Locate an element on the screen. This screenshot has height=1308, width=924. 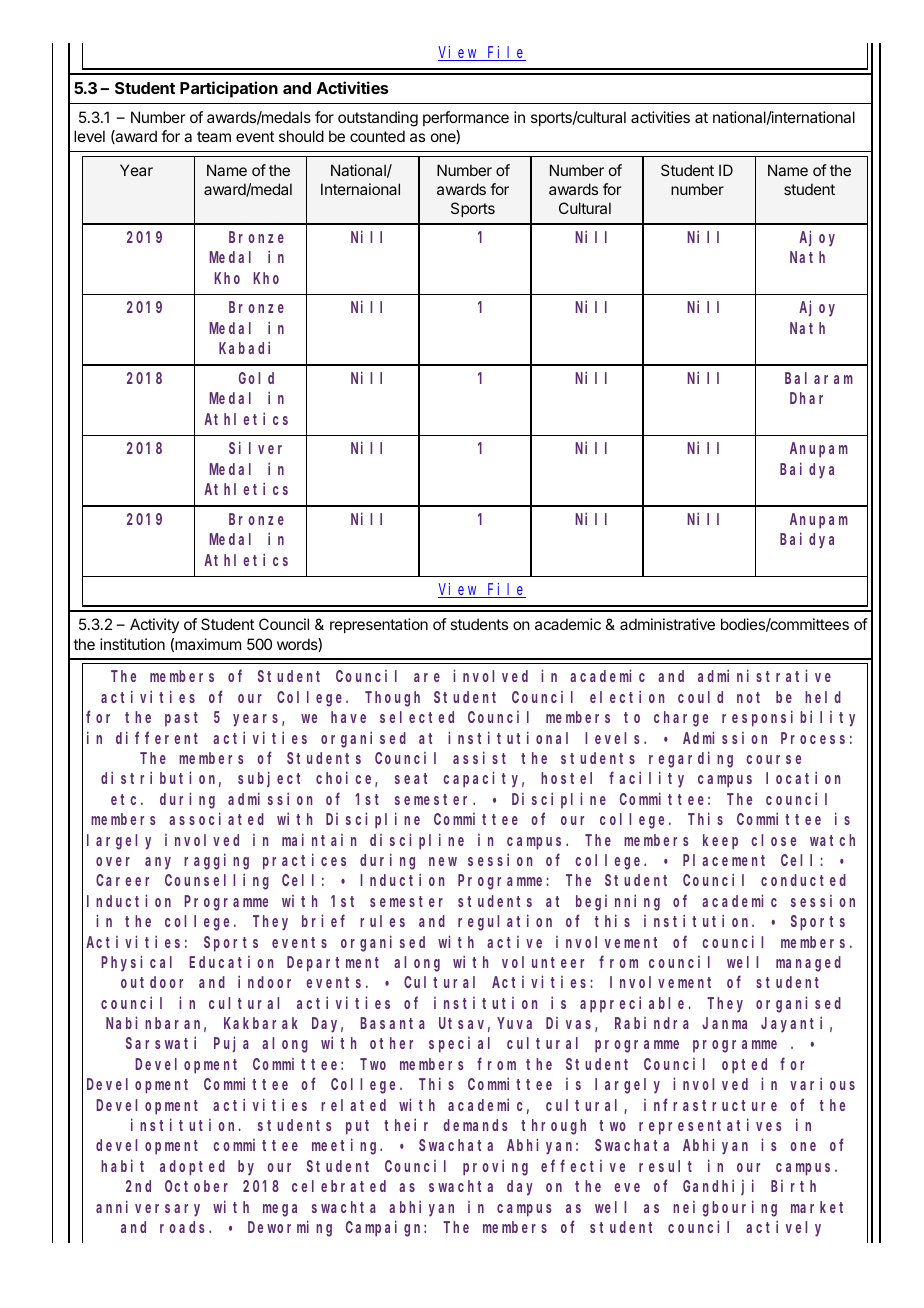
proving is located at coordinates (495, 1167).
